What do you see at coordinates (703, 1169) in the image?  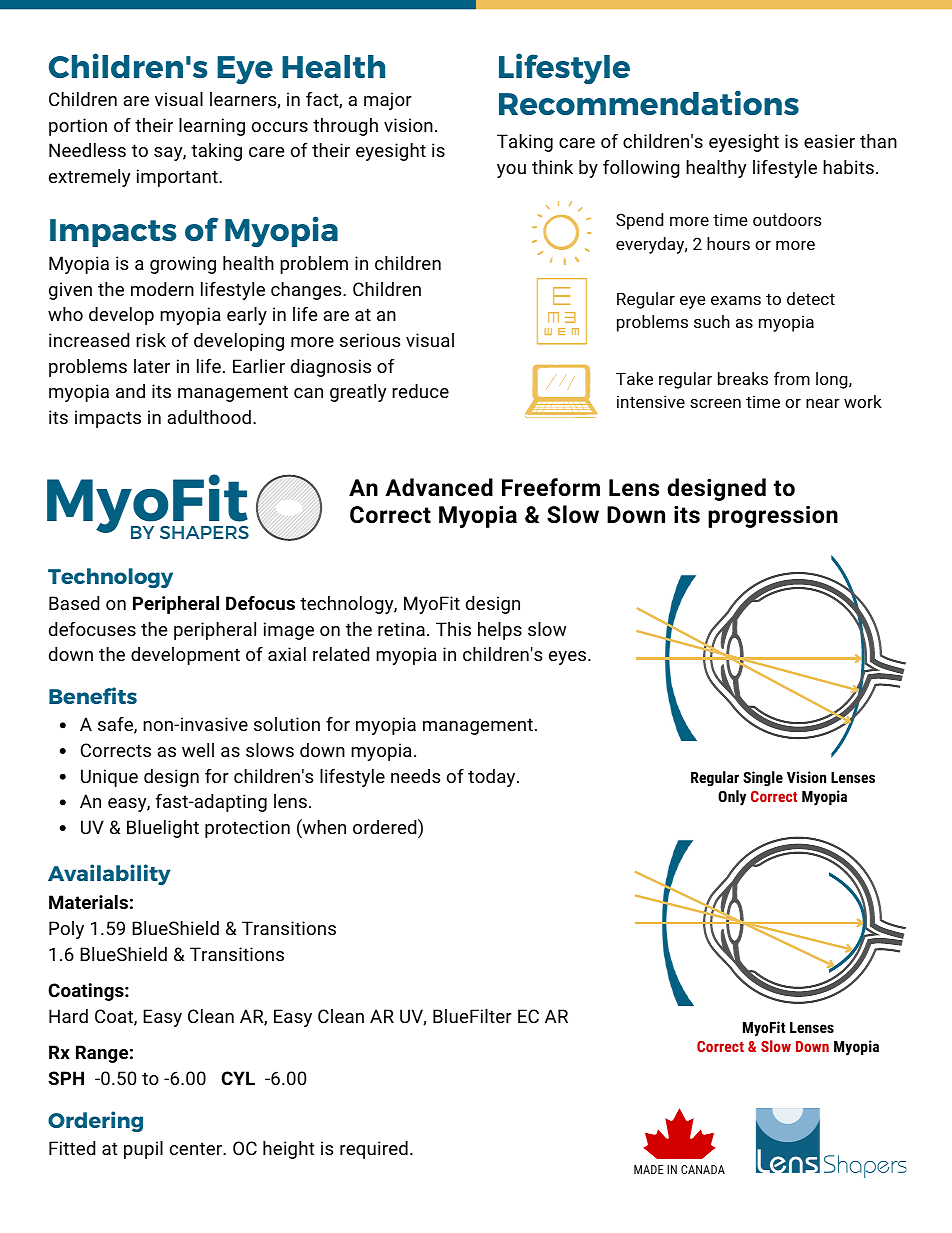 I see `CANADA` at bounding box center [703, 1169].
